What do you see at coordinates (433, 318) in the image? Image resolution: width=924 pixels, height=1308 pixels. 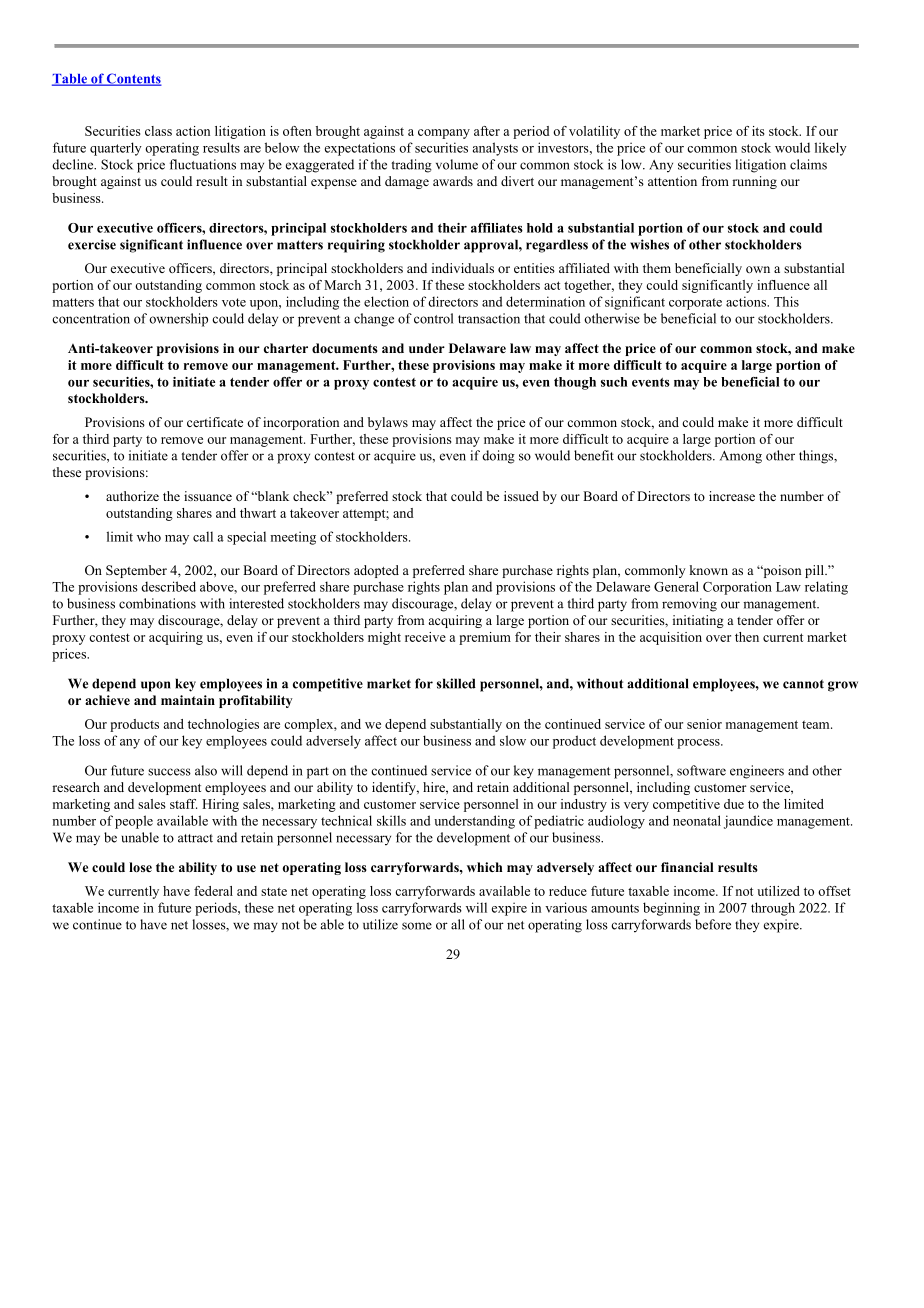 I see `control` at bounding box center [433, 318].
